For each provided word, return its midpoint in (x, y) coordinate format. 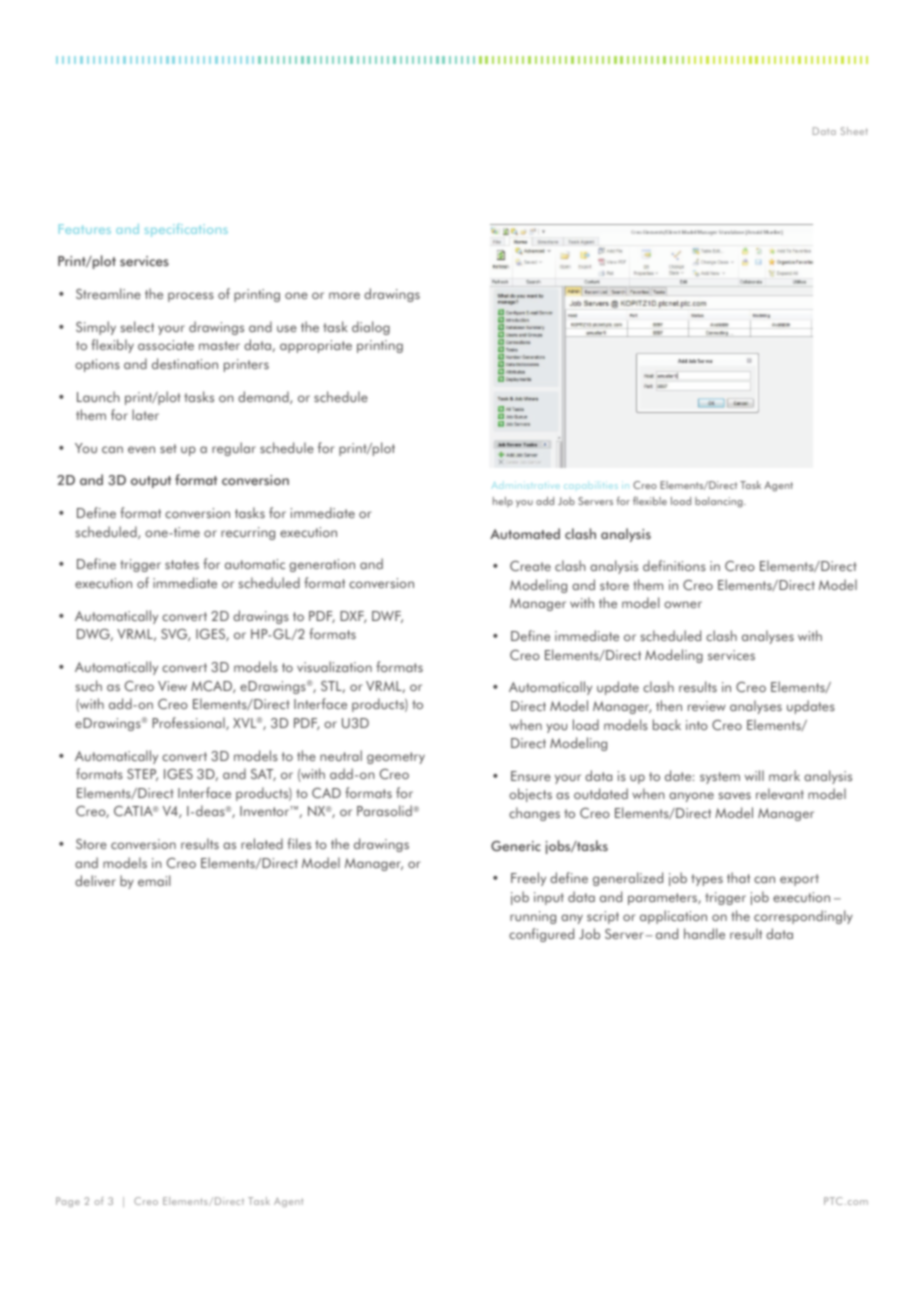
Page (68, 1202)
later (145, 414)
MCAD (212, 687)
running (533, 917)
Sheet (854, 131)
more (344, 295)
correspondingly (803, 917)
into (697, 725)
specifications (186, 230)
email (154, 880)
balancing (720, 502)
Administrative (526, 485)
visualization (334, 666)
